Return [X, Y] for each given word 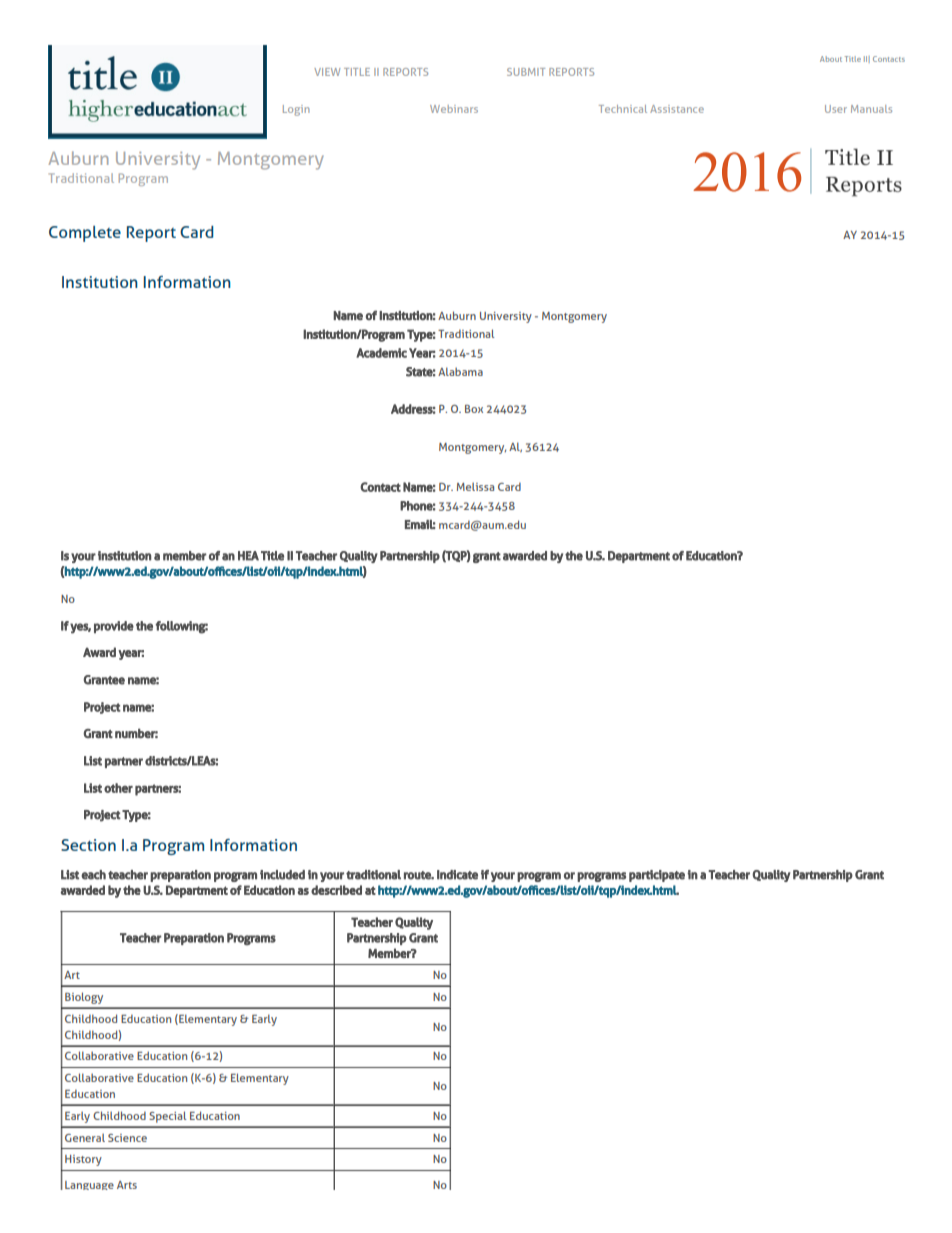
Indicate [457, 875]
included [282, 875]
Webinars [454, 109]
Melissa [475, 486]
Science [127, 1138]
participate [657, 876]
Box [474, 409]
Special [168, 1117]
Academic [381, 353]
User [836, 109]
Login [296, 110]
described [336, 890]
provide [114, 627]
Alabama [460, 371]
